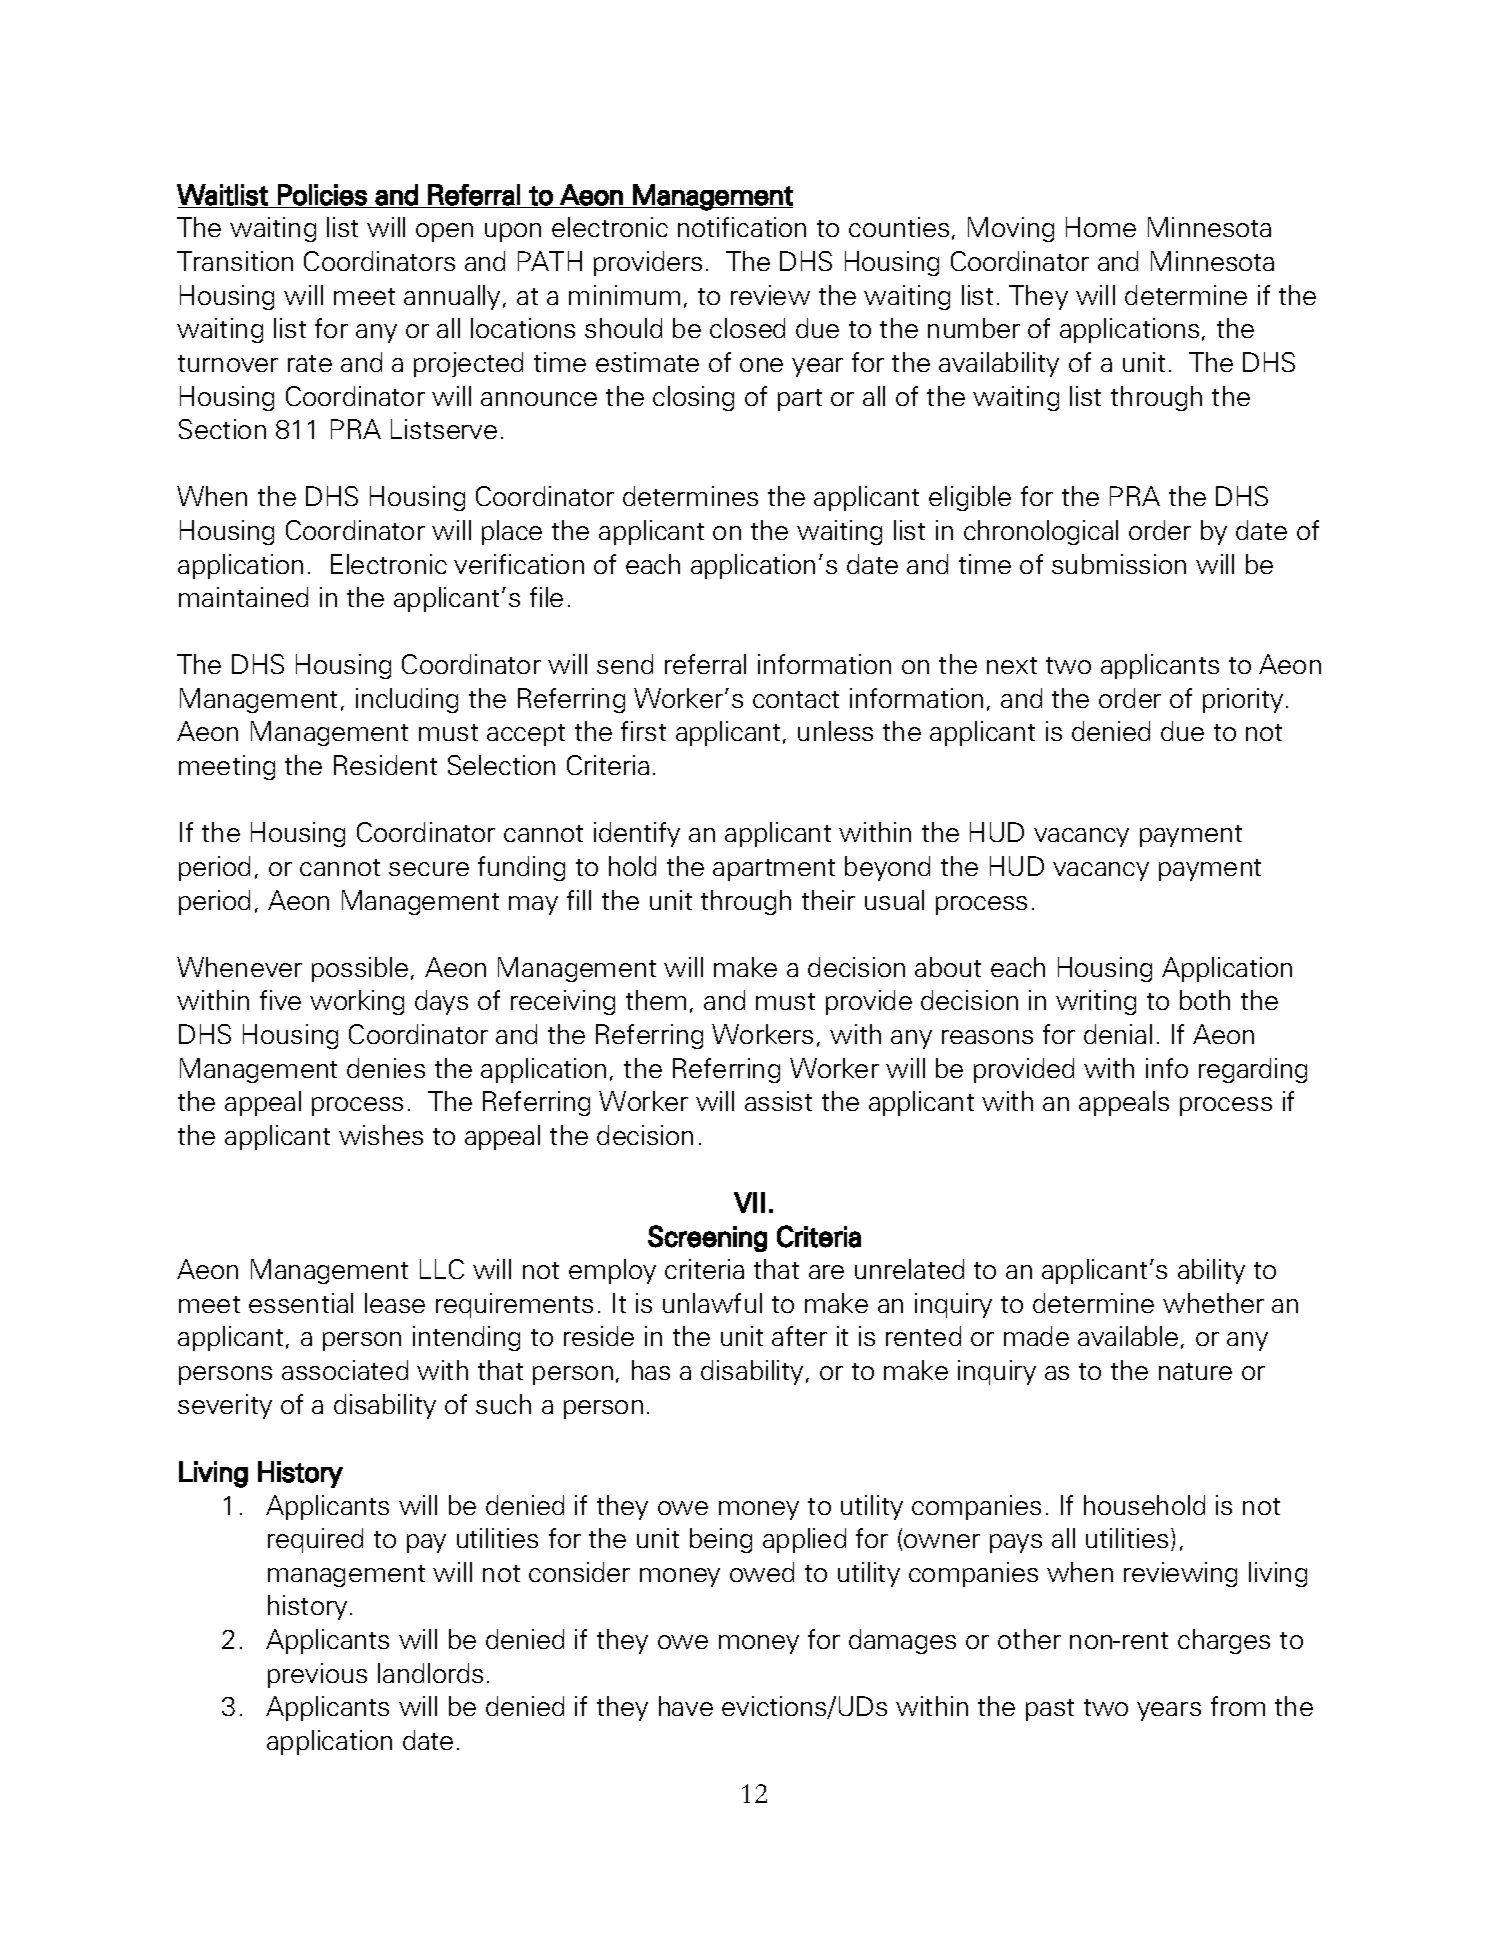  I want to click on have, so click(686, 1706).
